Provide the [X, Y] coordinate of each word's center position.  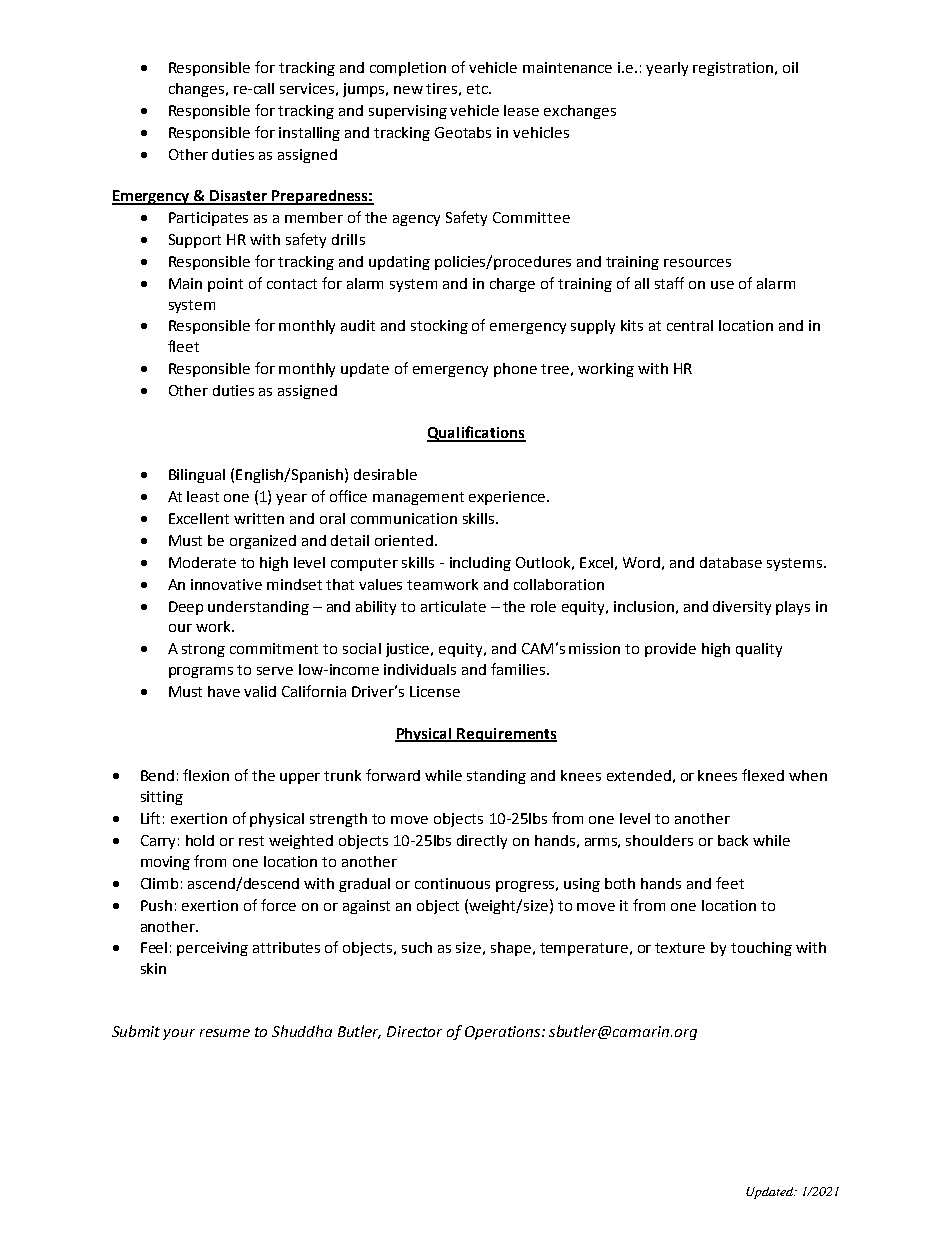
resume [225, 1033]
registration [733, 69]
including [480, 564]
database [731, 562]
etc [478, 89]
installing [309, 134]
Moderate [202, 562]
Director [414, 1031]
